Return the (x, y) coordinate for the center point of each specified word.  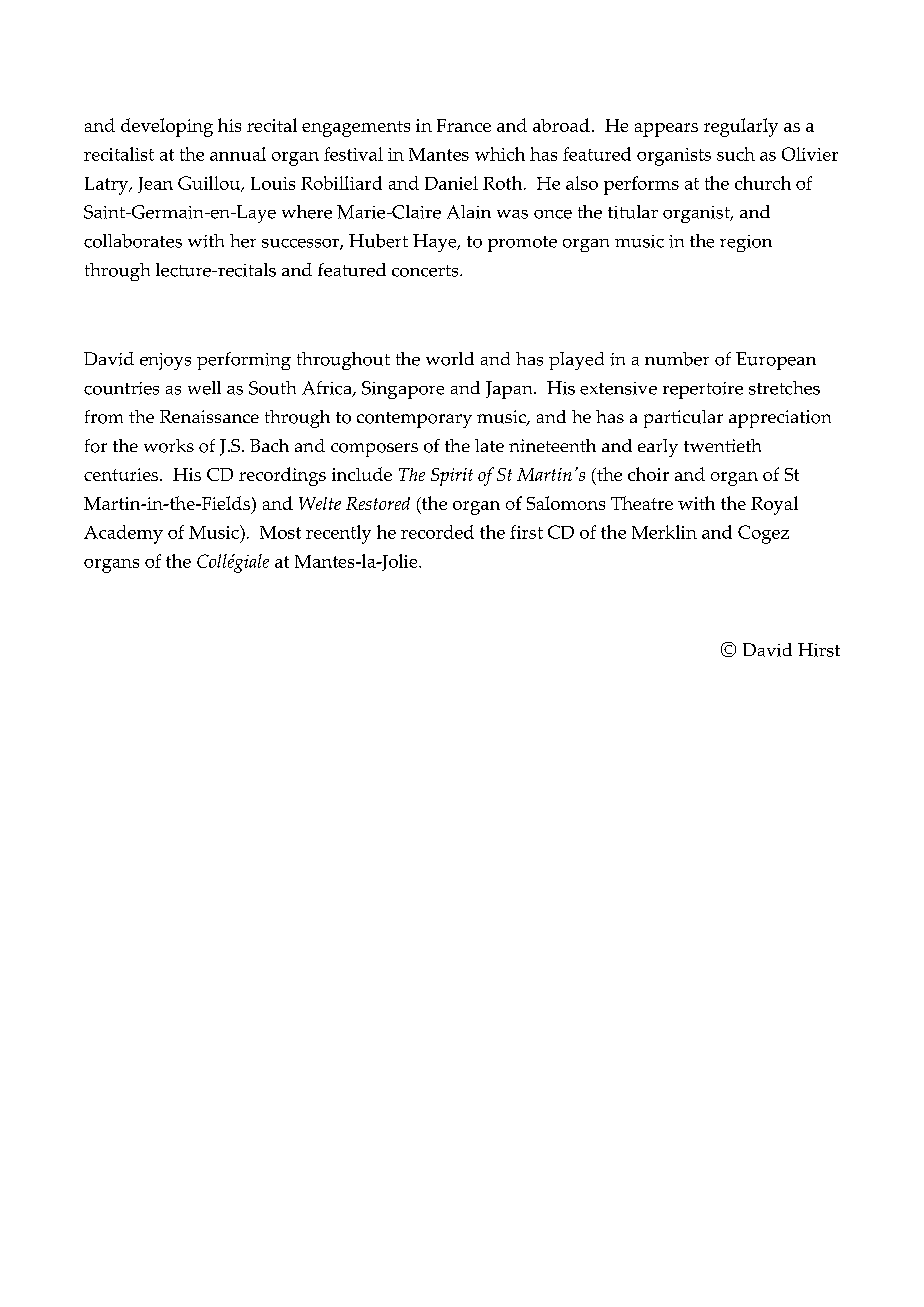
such (736, 154)
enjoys (165, 361)
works (169, 446)
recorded (437, 532)
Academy (123, 534)
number (677, 359)
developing (167, 127)
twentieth (722, 445)
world (450, 359)
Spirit (452, 477)
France (464, 125)
